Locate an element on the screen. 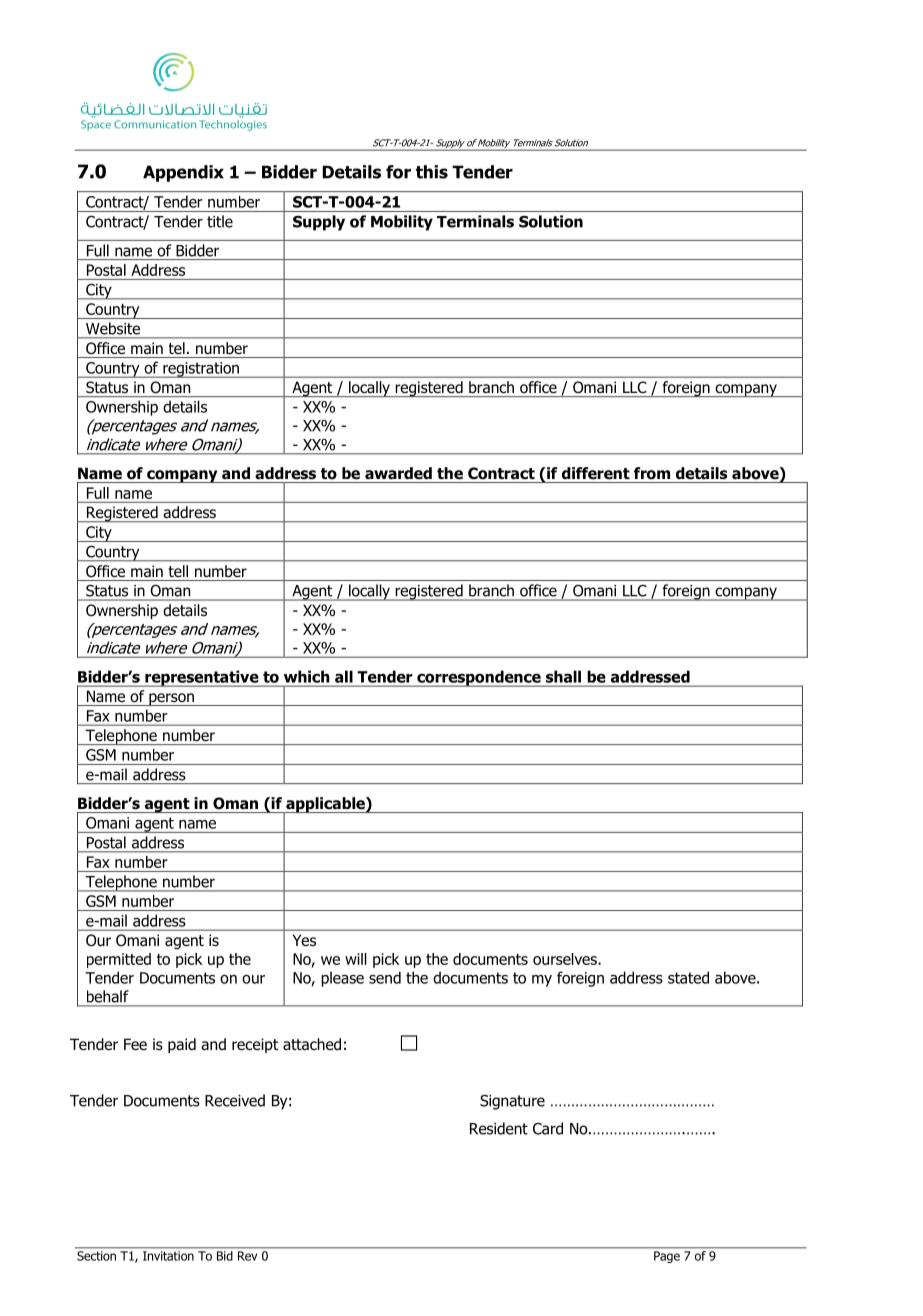 This screenshot has height=1316, width=923. shall is located at coordinates (563, 677).
